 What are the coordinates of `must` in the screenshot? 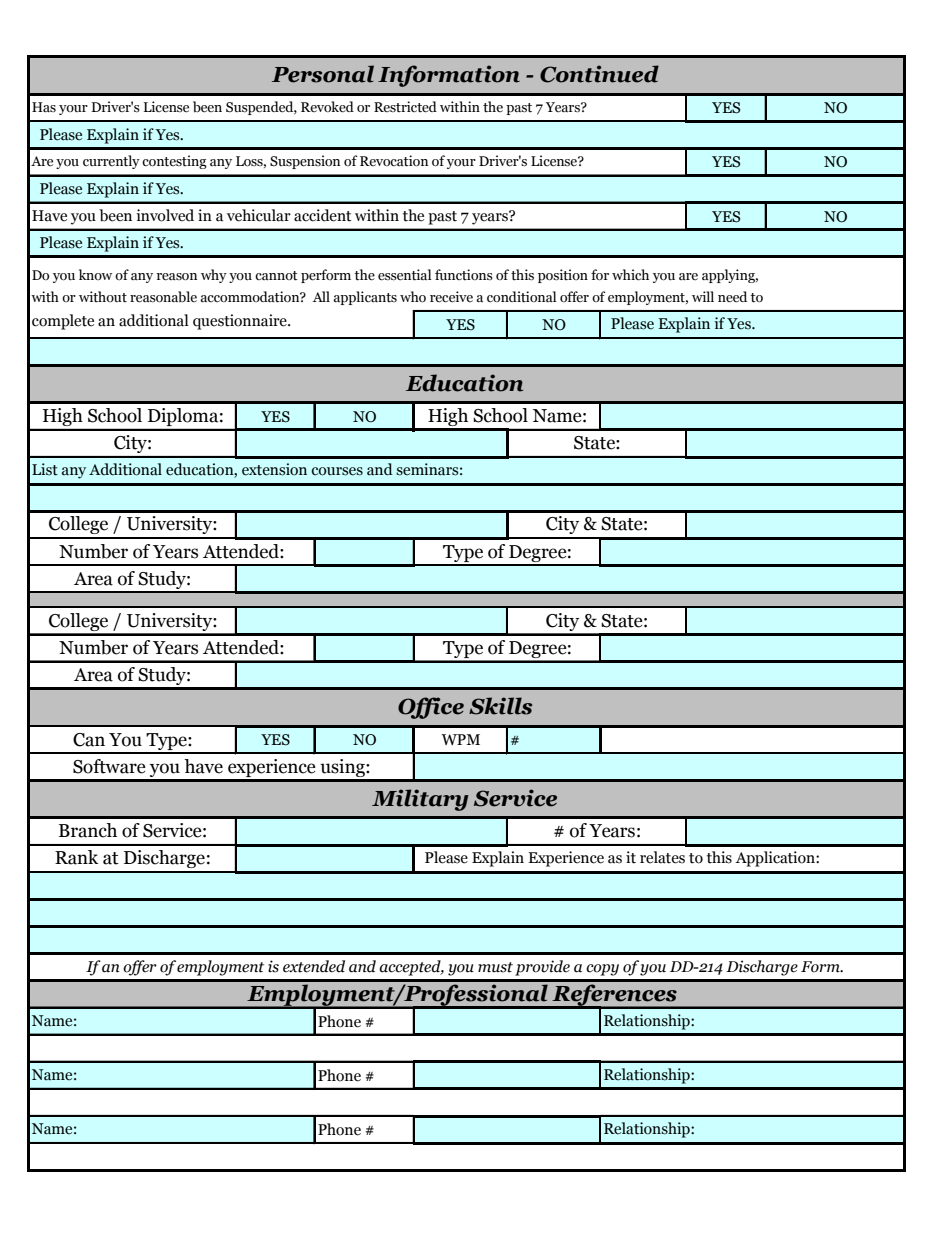 It's located at (495, 967).
